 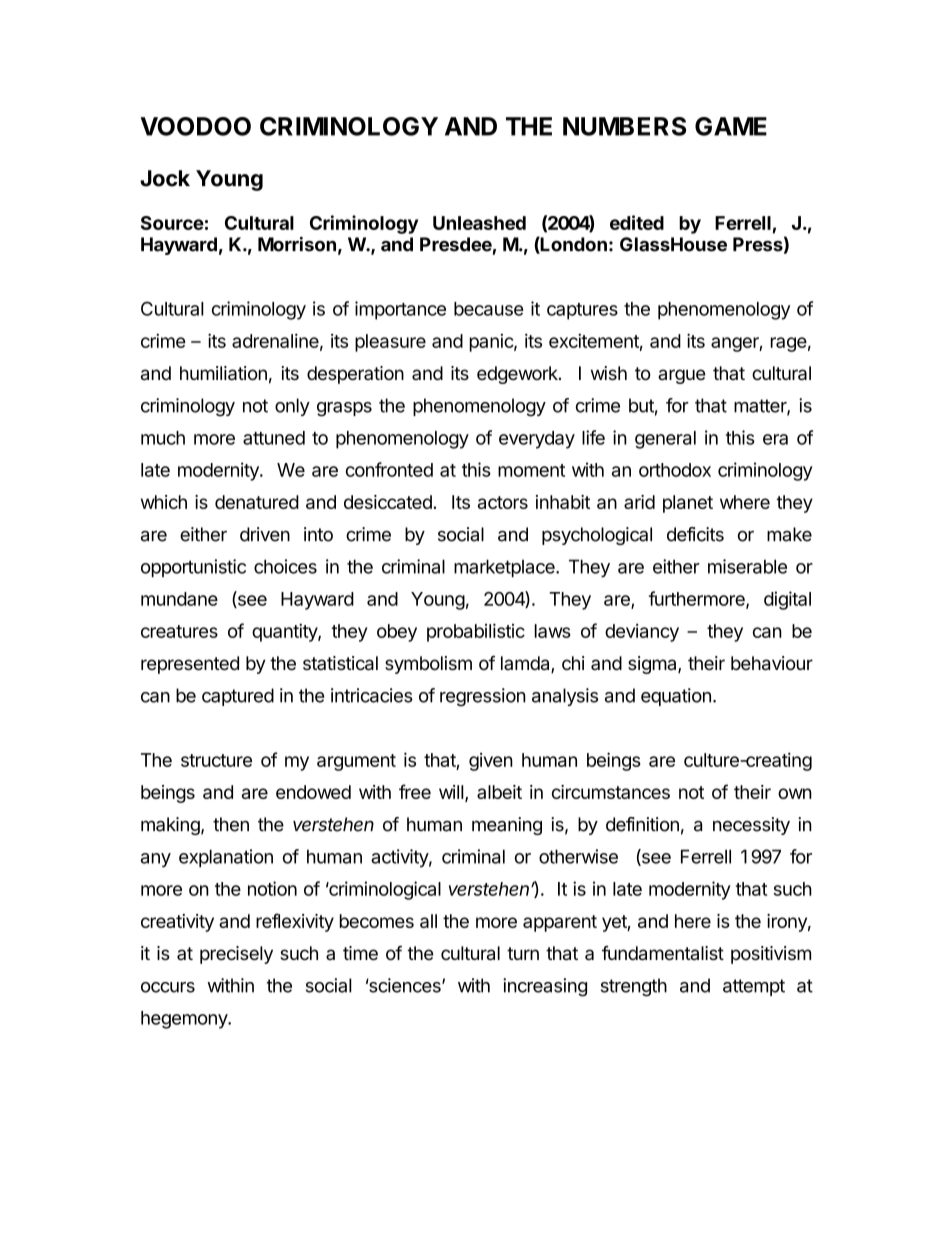 I want to click on opportunistic, so click(x=193, y=568).
